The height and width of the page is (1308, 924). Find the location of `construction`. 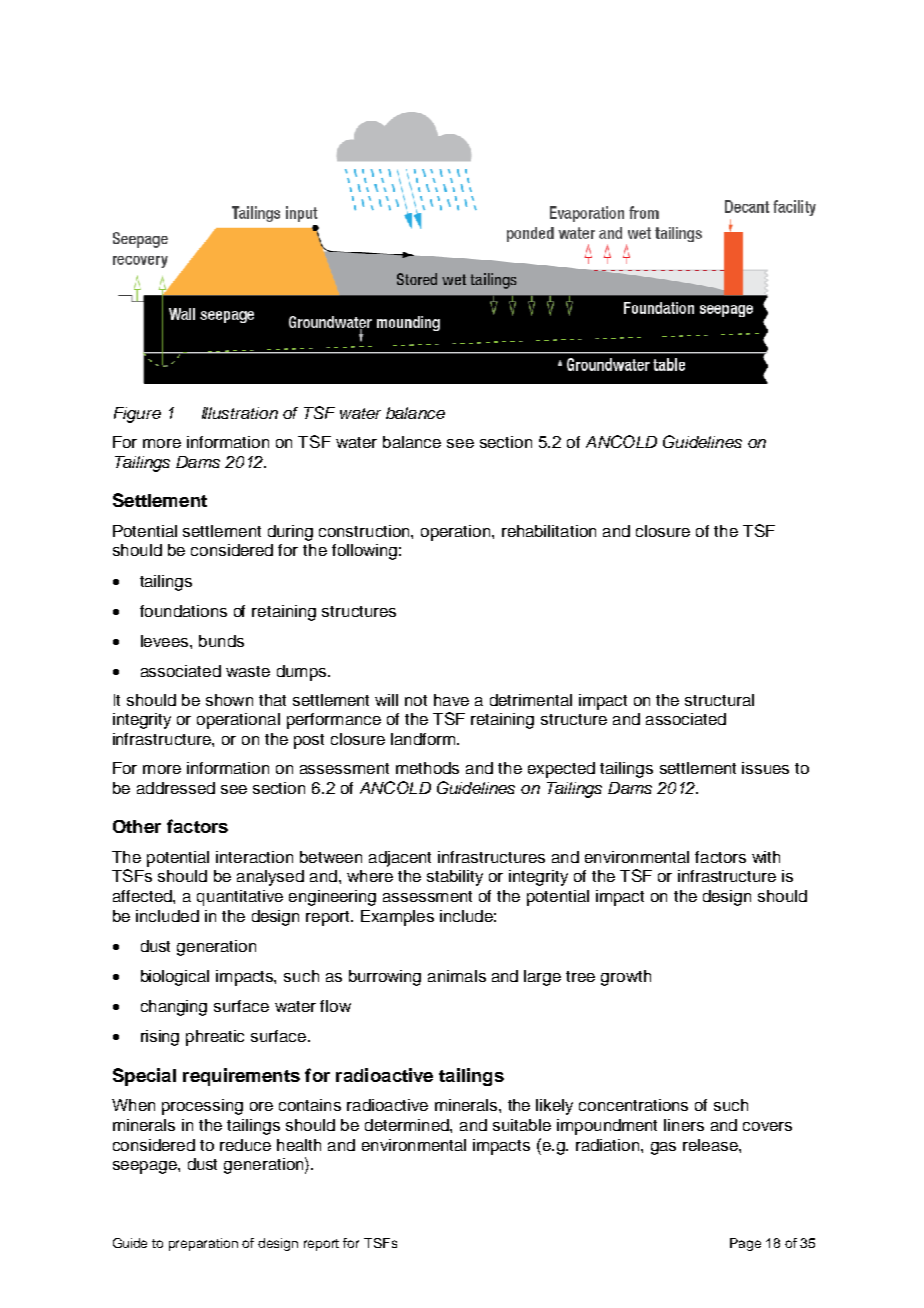

construction is located at coordinates (365, 531).
